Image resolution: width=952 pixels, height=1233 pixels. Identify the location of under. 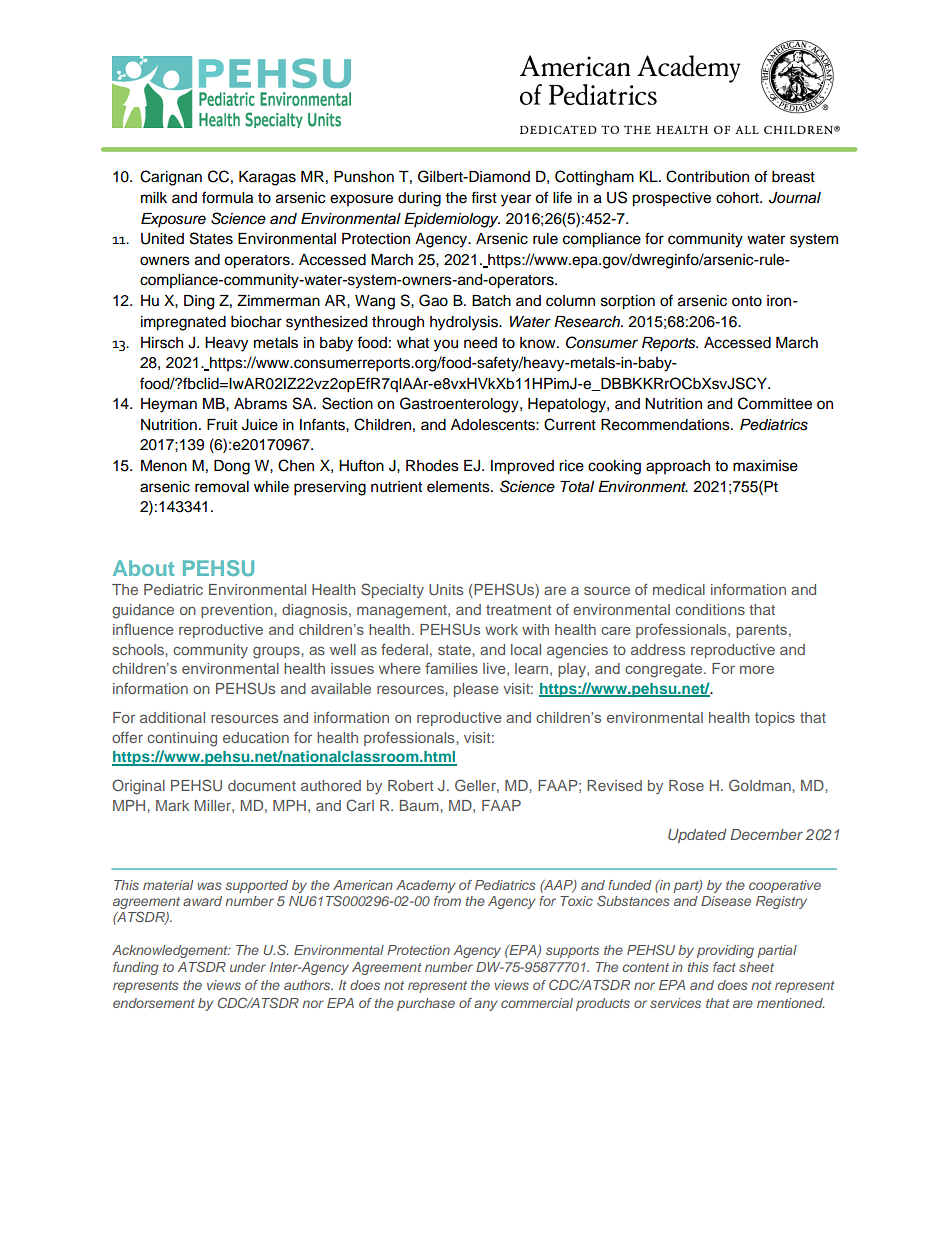
(248, 967).
